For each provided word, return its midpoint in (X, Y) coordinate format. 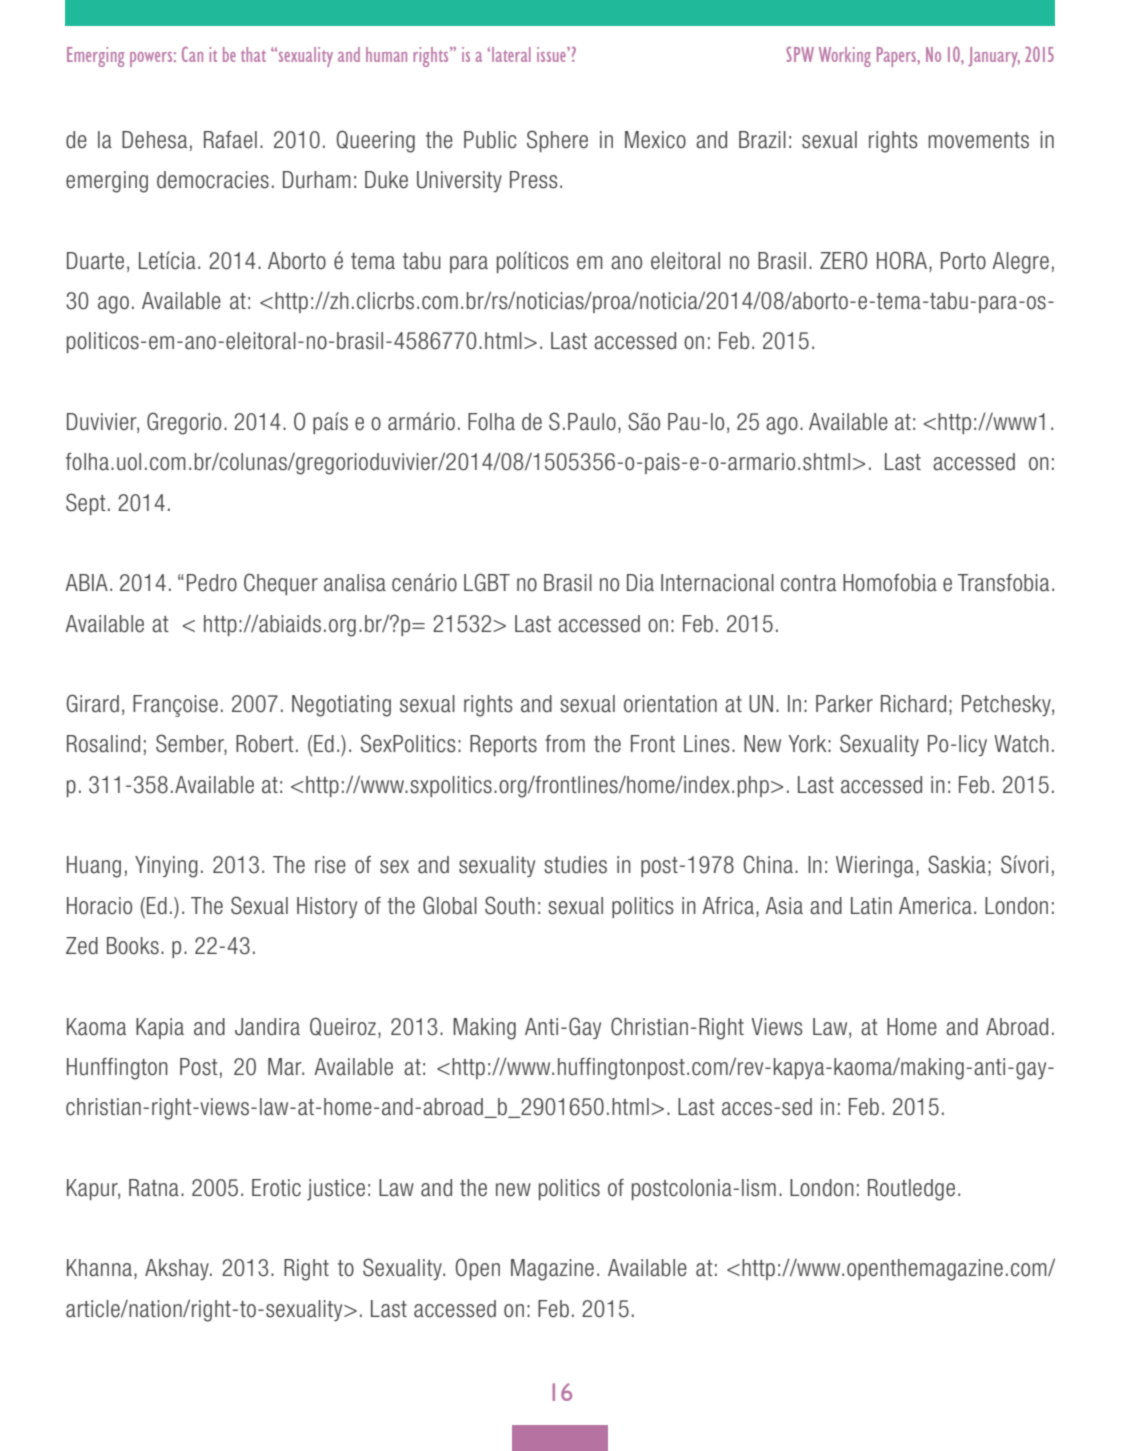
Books (133, 946)
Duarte (95, 261)
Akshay (178, 1269)
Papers (897, 57)
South (510, 905)
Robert (265, 744)
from (565, 744)
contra (808, 583)
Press (534, 180)
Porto (963, 261)
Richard (913, 704)
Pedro (212, 583)
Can (192, 54)
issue (552, 54)
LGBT (487, 582)
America (935, 906)
